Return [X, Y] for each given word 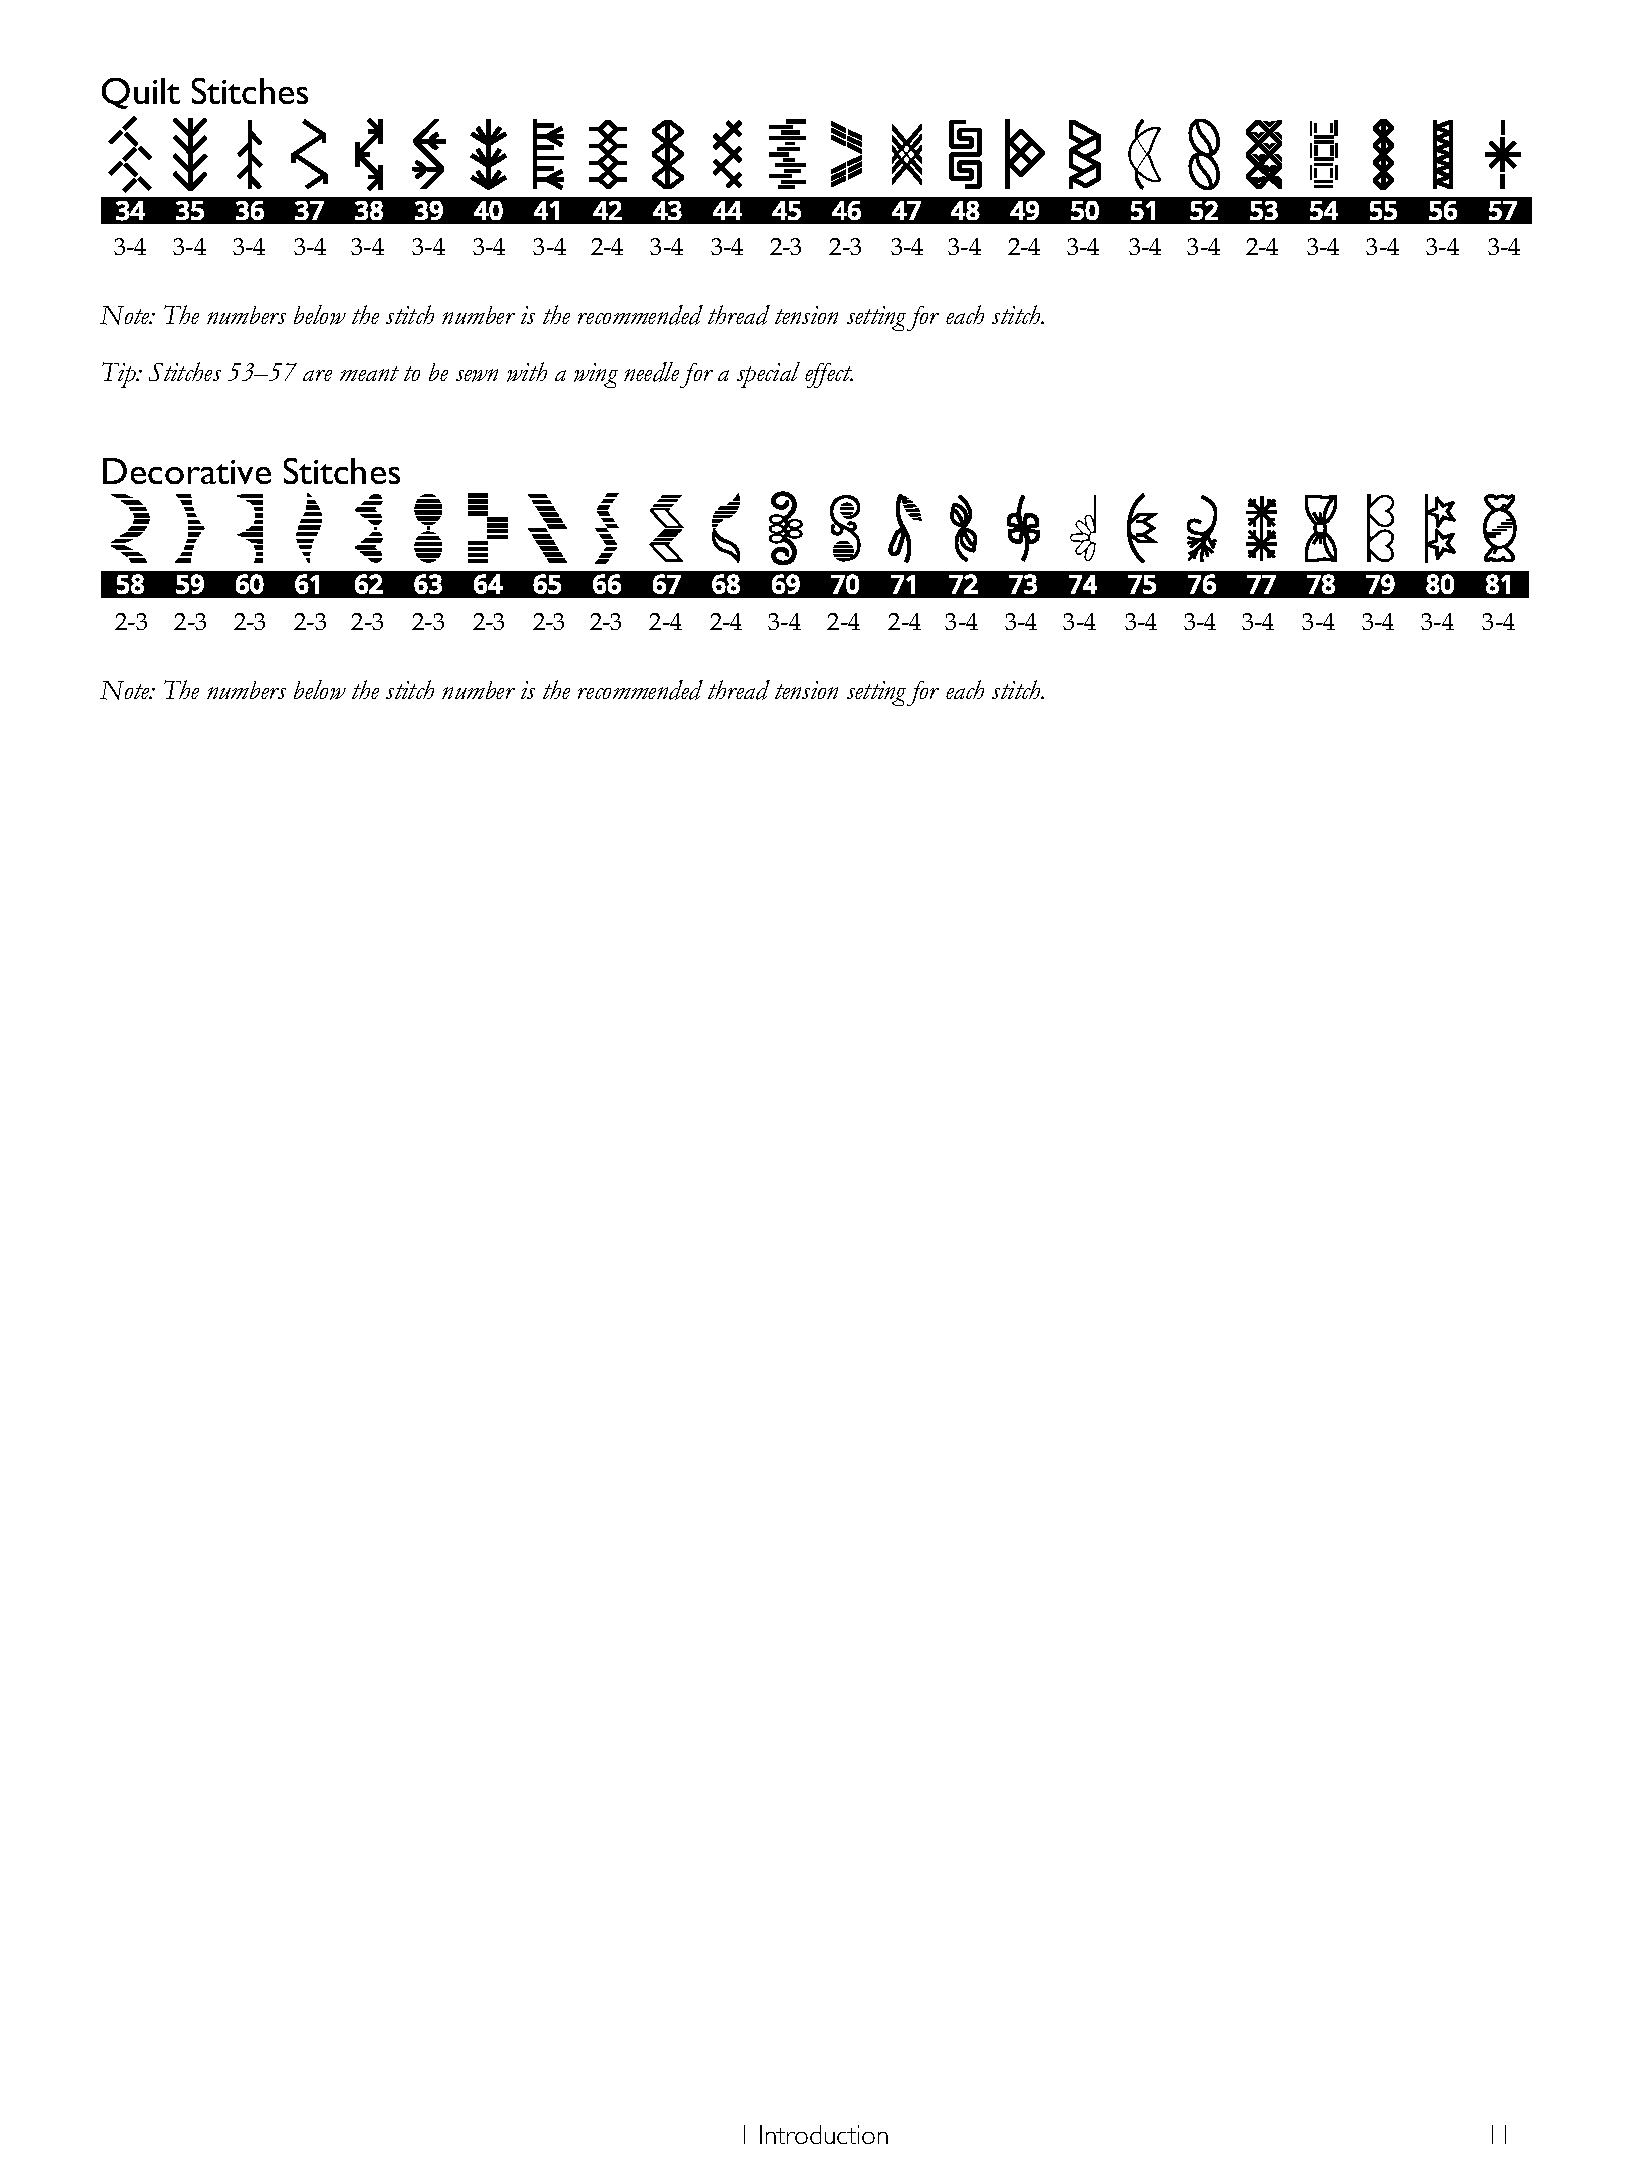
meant [369, 373]
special [768, 375]
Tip [120, 375]
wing [596, 375]
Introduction [824, 2134]
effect [829, 375]
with [527, 372]
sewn [477, 375]
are [317, 375]
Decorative [187, 471]
